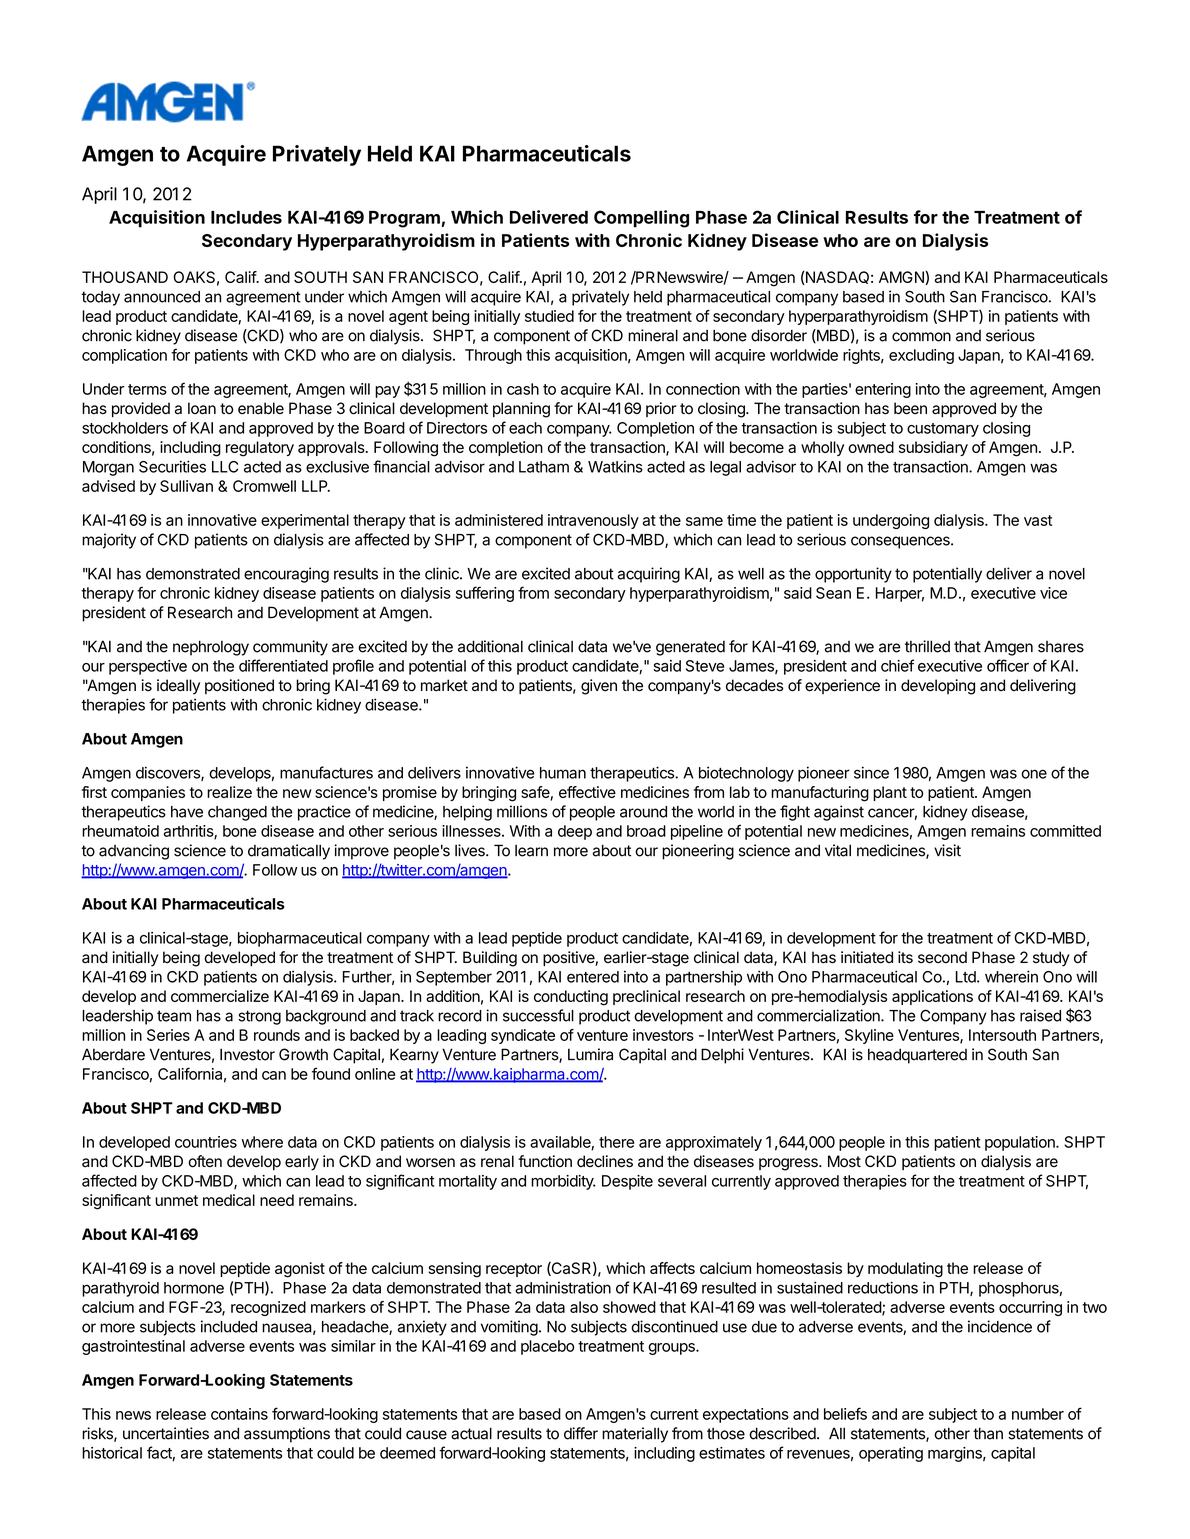 The image size is (1190, 1539). Describe the element at coordinates (593, 521) in the screenshot. I see `intravenously` at that location.
